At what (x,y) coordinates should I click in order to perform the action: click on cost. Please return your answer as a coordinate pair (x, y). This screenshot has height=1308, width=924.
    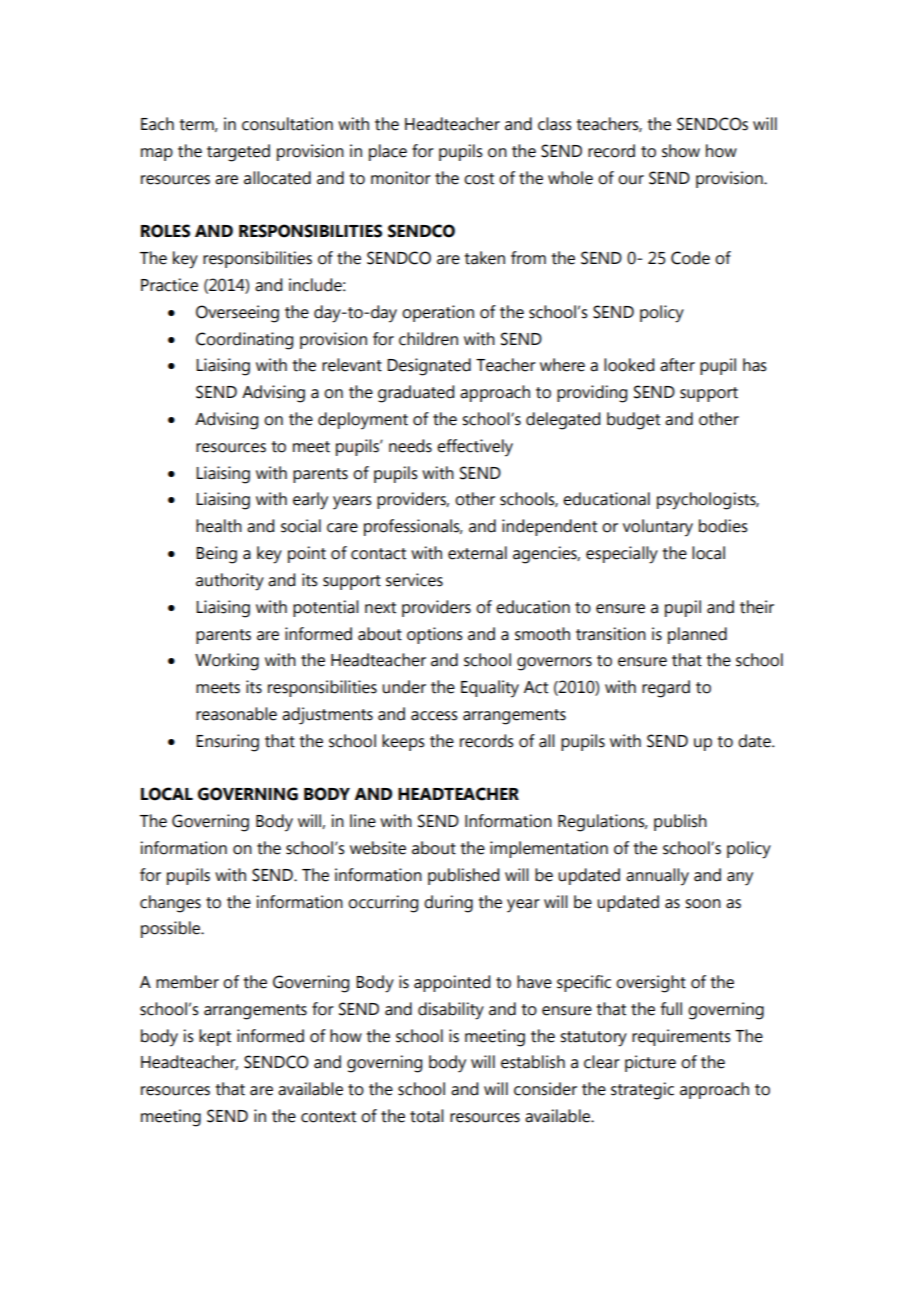
    Looking at the image, I should click on (479, 179).
